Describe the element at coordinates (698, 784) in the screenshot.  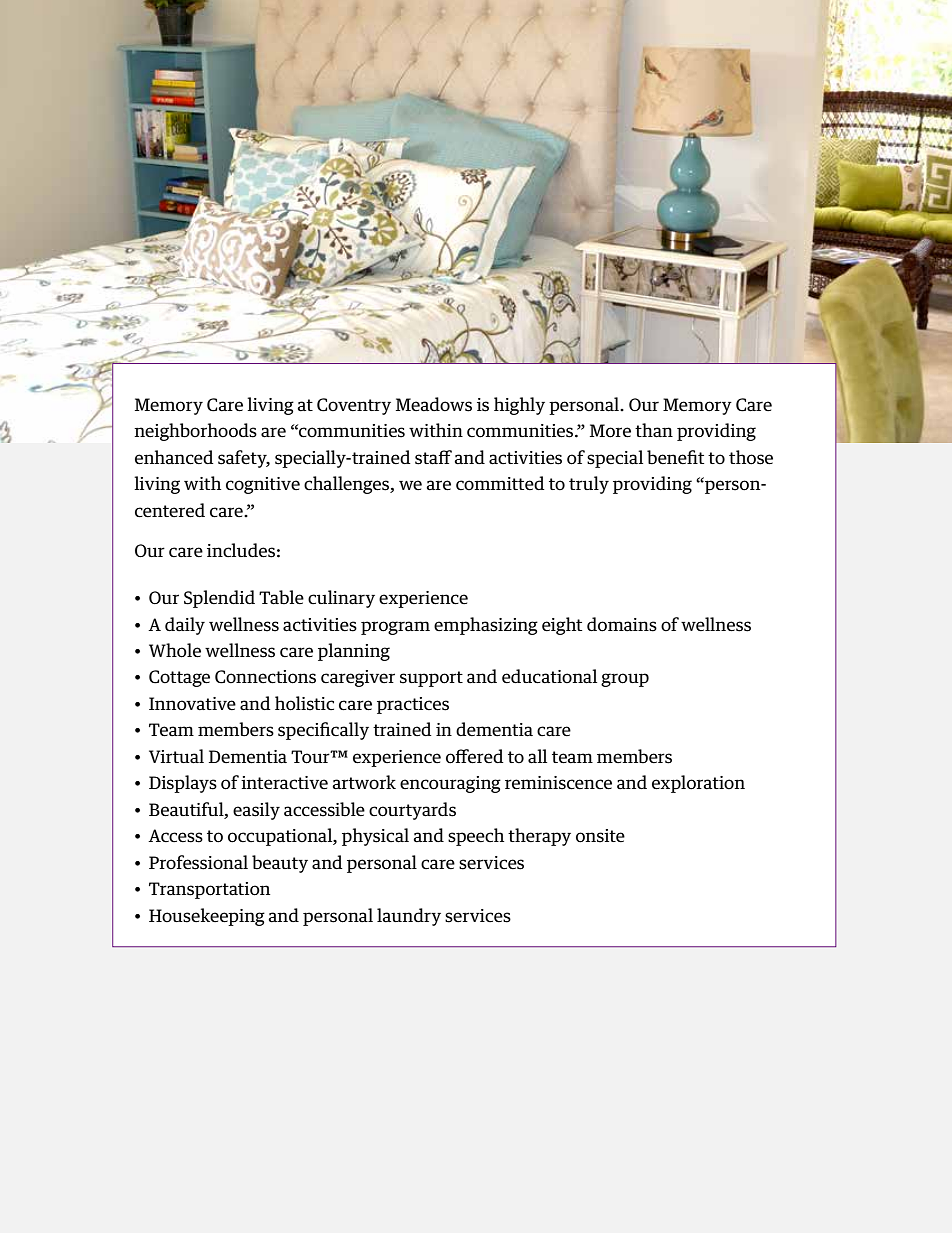
I see `exploration` at that location.
